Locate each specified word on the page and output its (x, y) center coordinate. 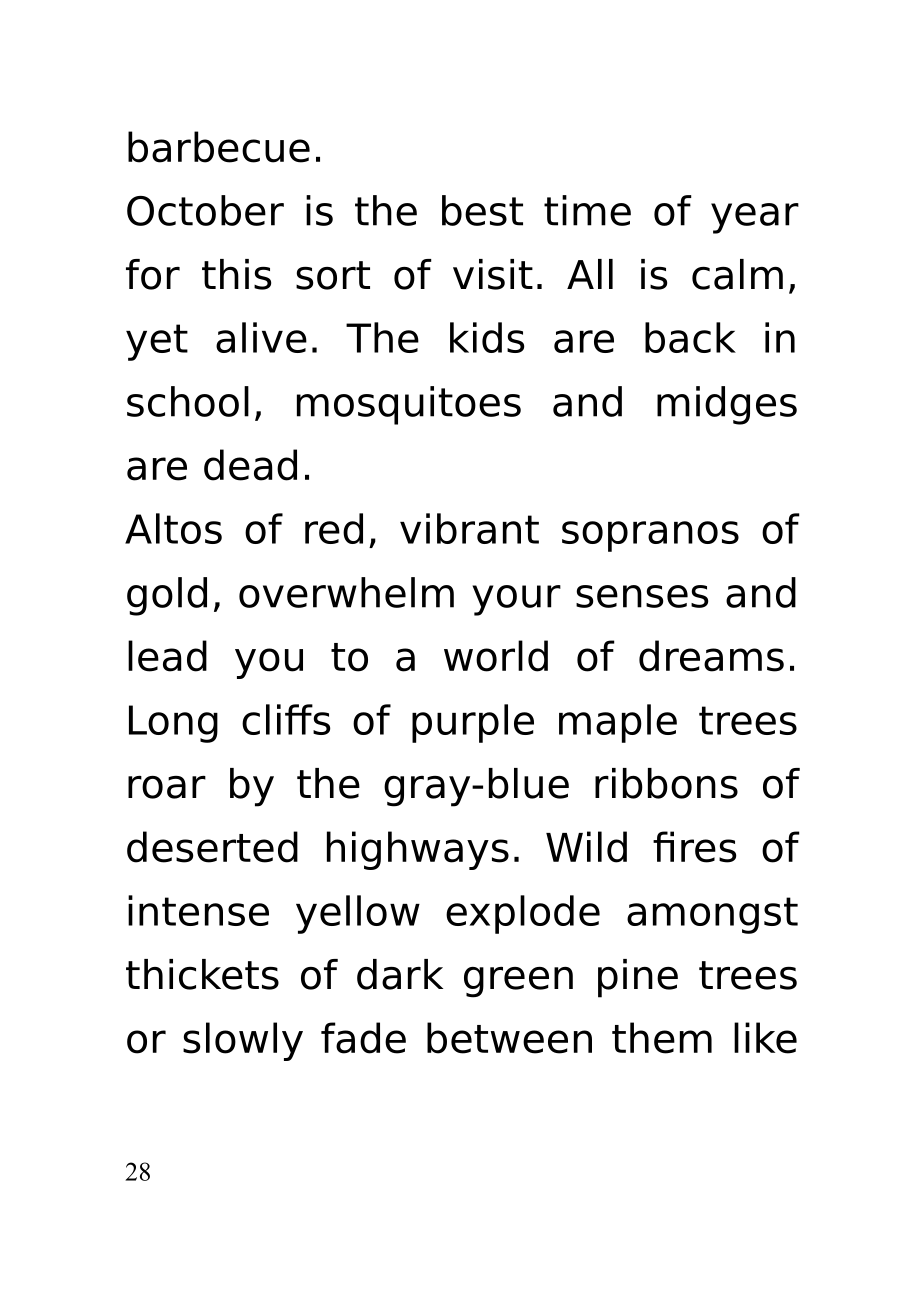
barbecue (219, 147)
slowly (243, 1041)
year (755, 218)
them (662, 1038)
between (509, 1038)
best (482, 210)
